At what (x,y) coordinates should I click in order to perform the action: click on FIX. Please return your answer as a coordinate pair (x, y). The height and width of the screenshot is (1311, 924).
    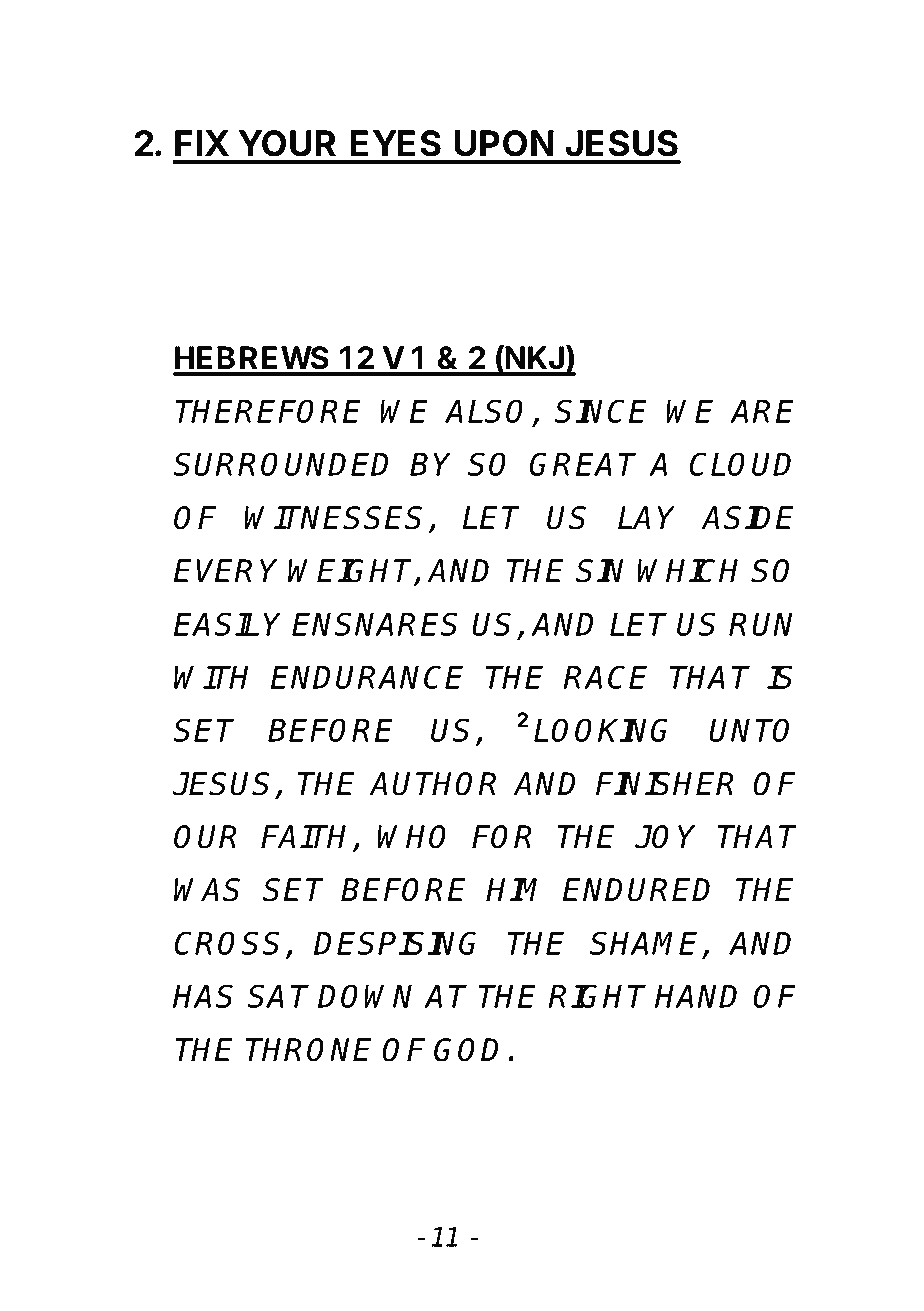
    Looking at the image, I should click on (202, 143).
